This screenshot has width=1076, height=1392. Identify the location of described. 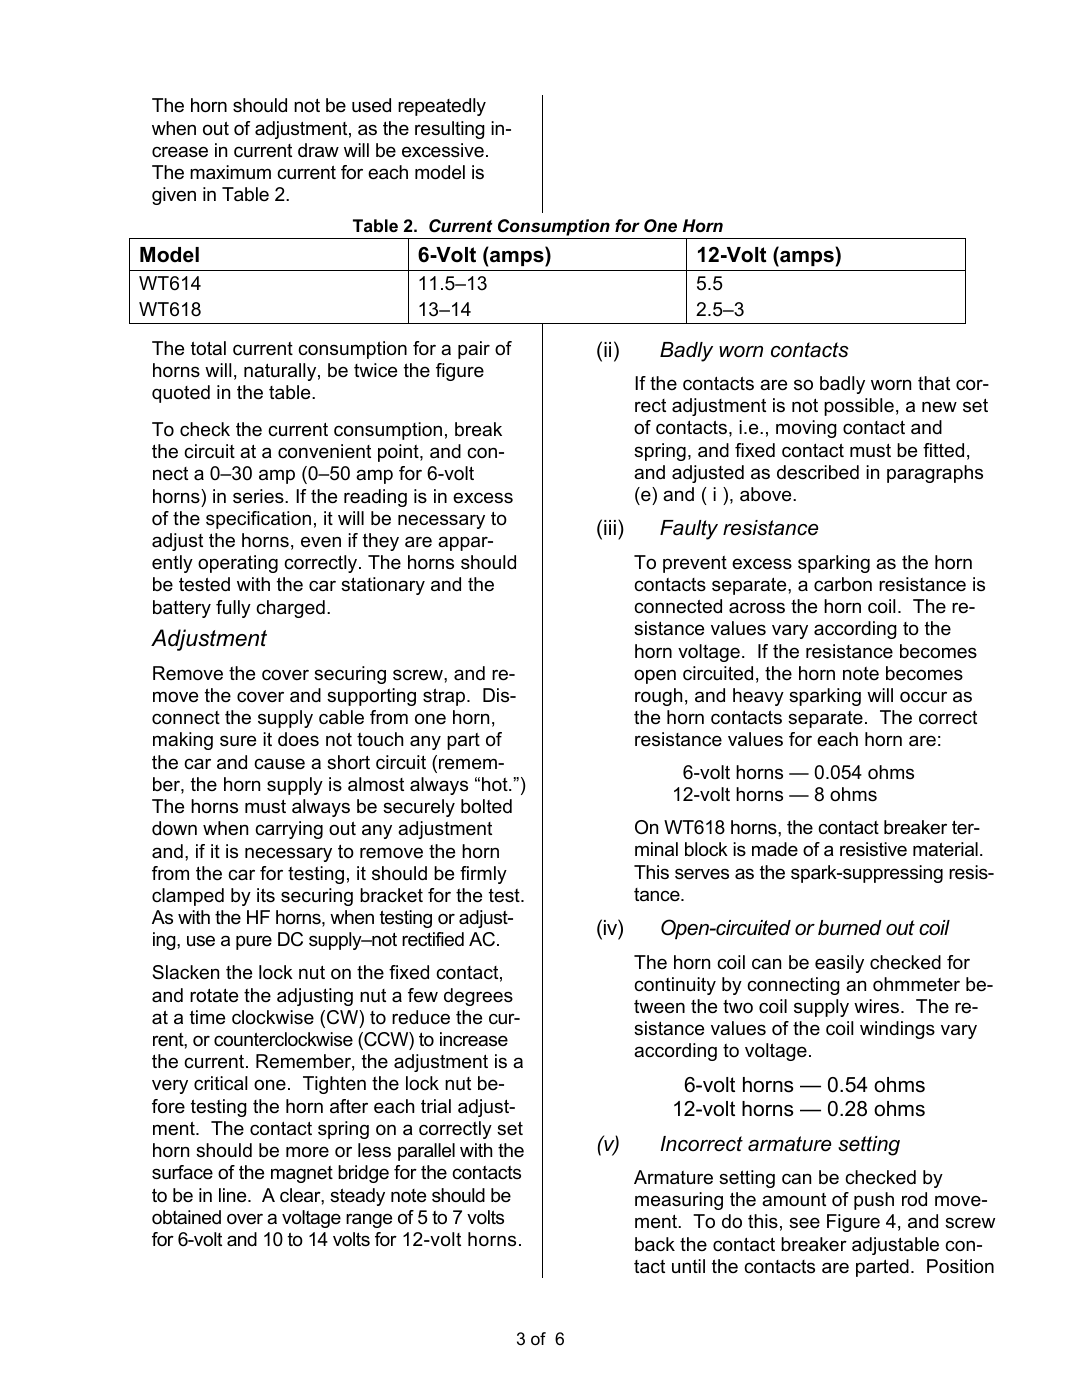
(818, 472).
